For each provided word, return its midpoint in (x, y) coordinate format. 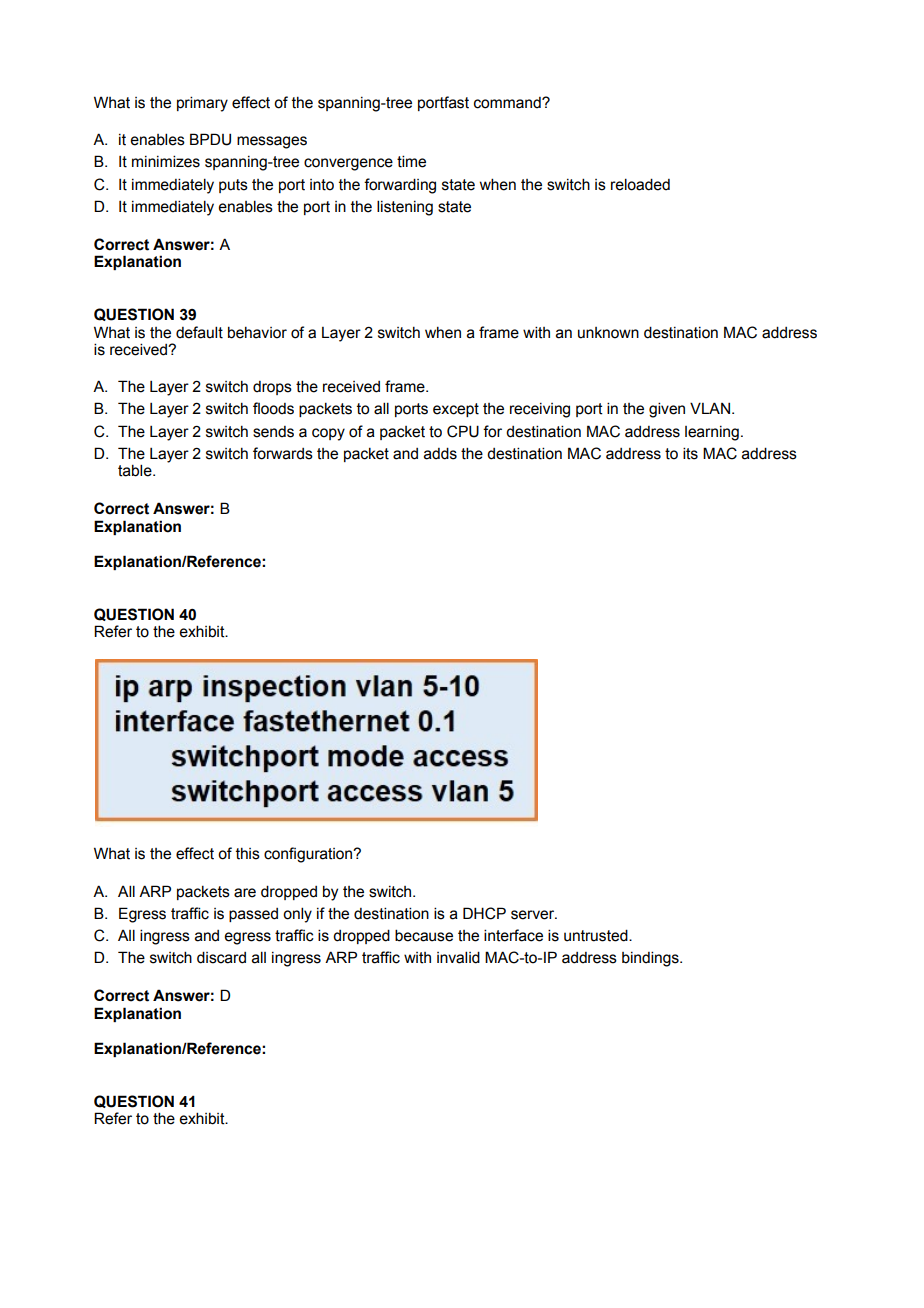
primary (202, 104)
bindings (651, 959)
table (136, 470)
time (411, 161)
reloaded (640, 184)
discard (221, 957)
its (690, 453)
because (424, 935)
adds (440, 453)
